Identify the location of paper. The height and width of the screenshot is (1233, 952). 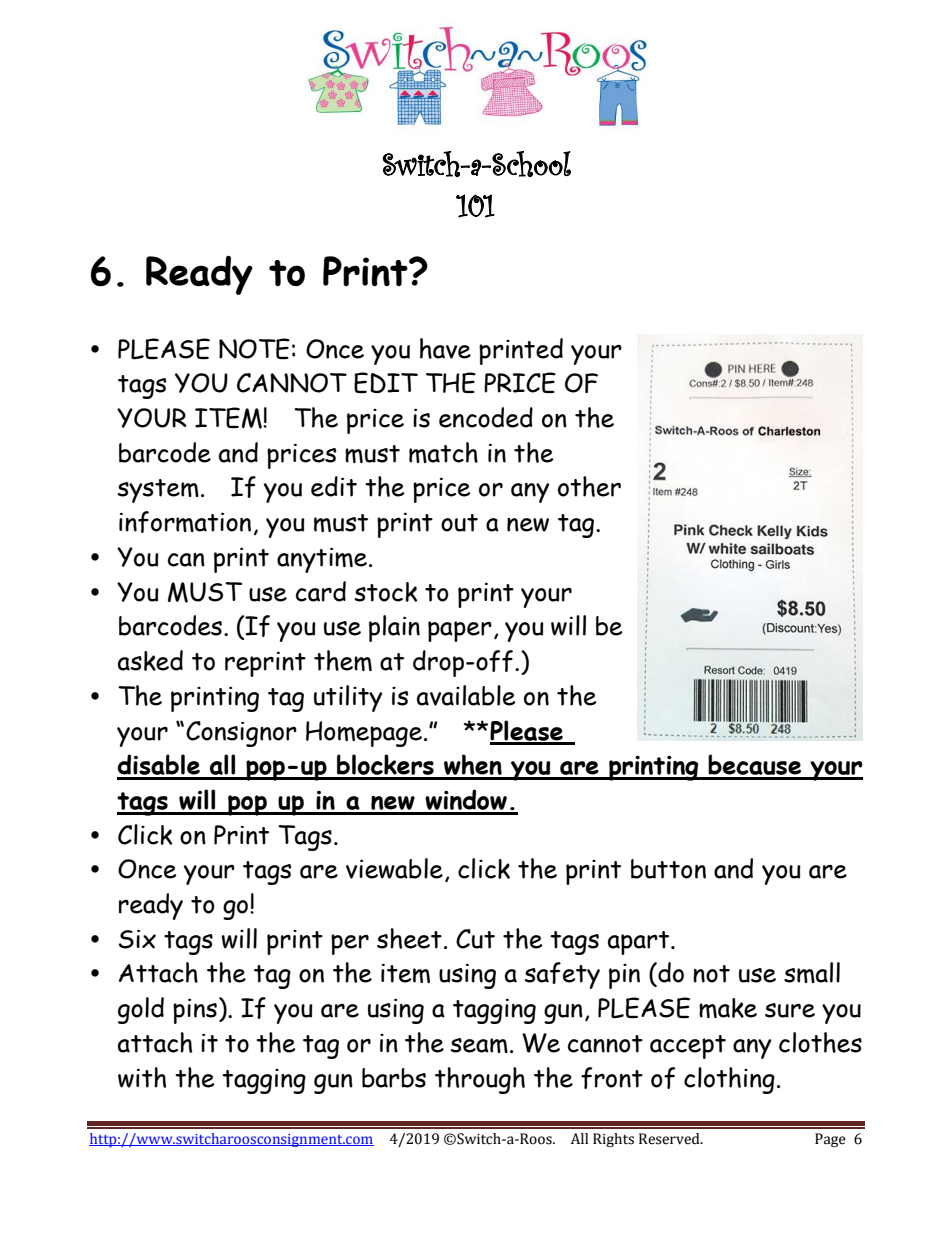
(460, 631).
